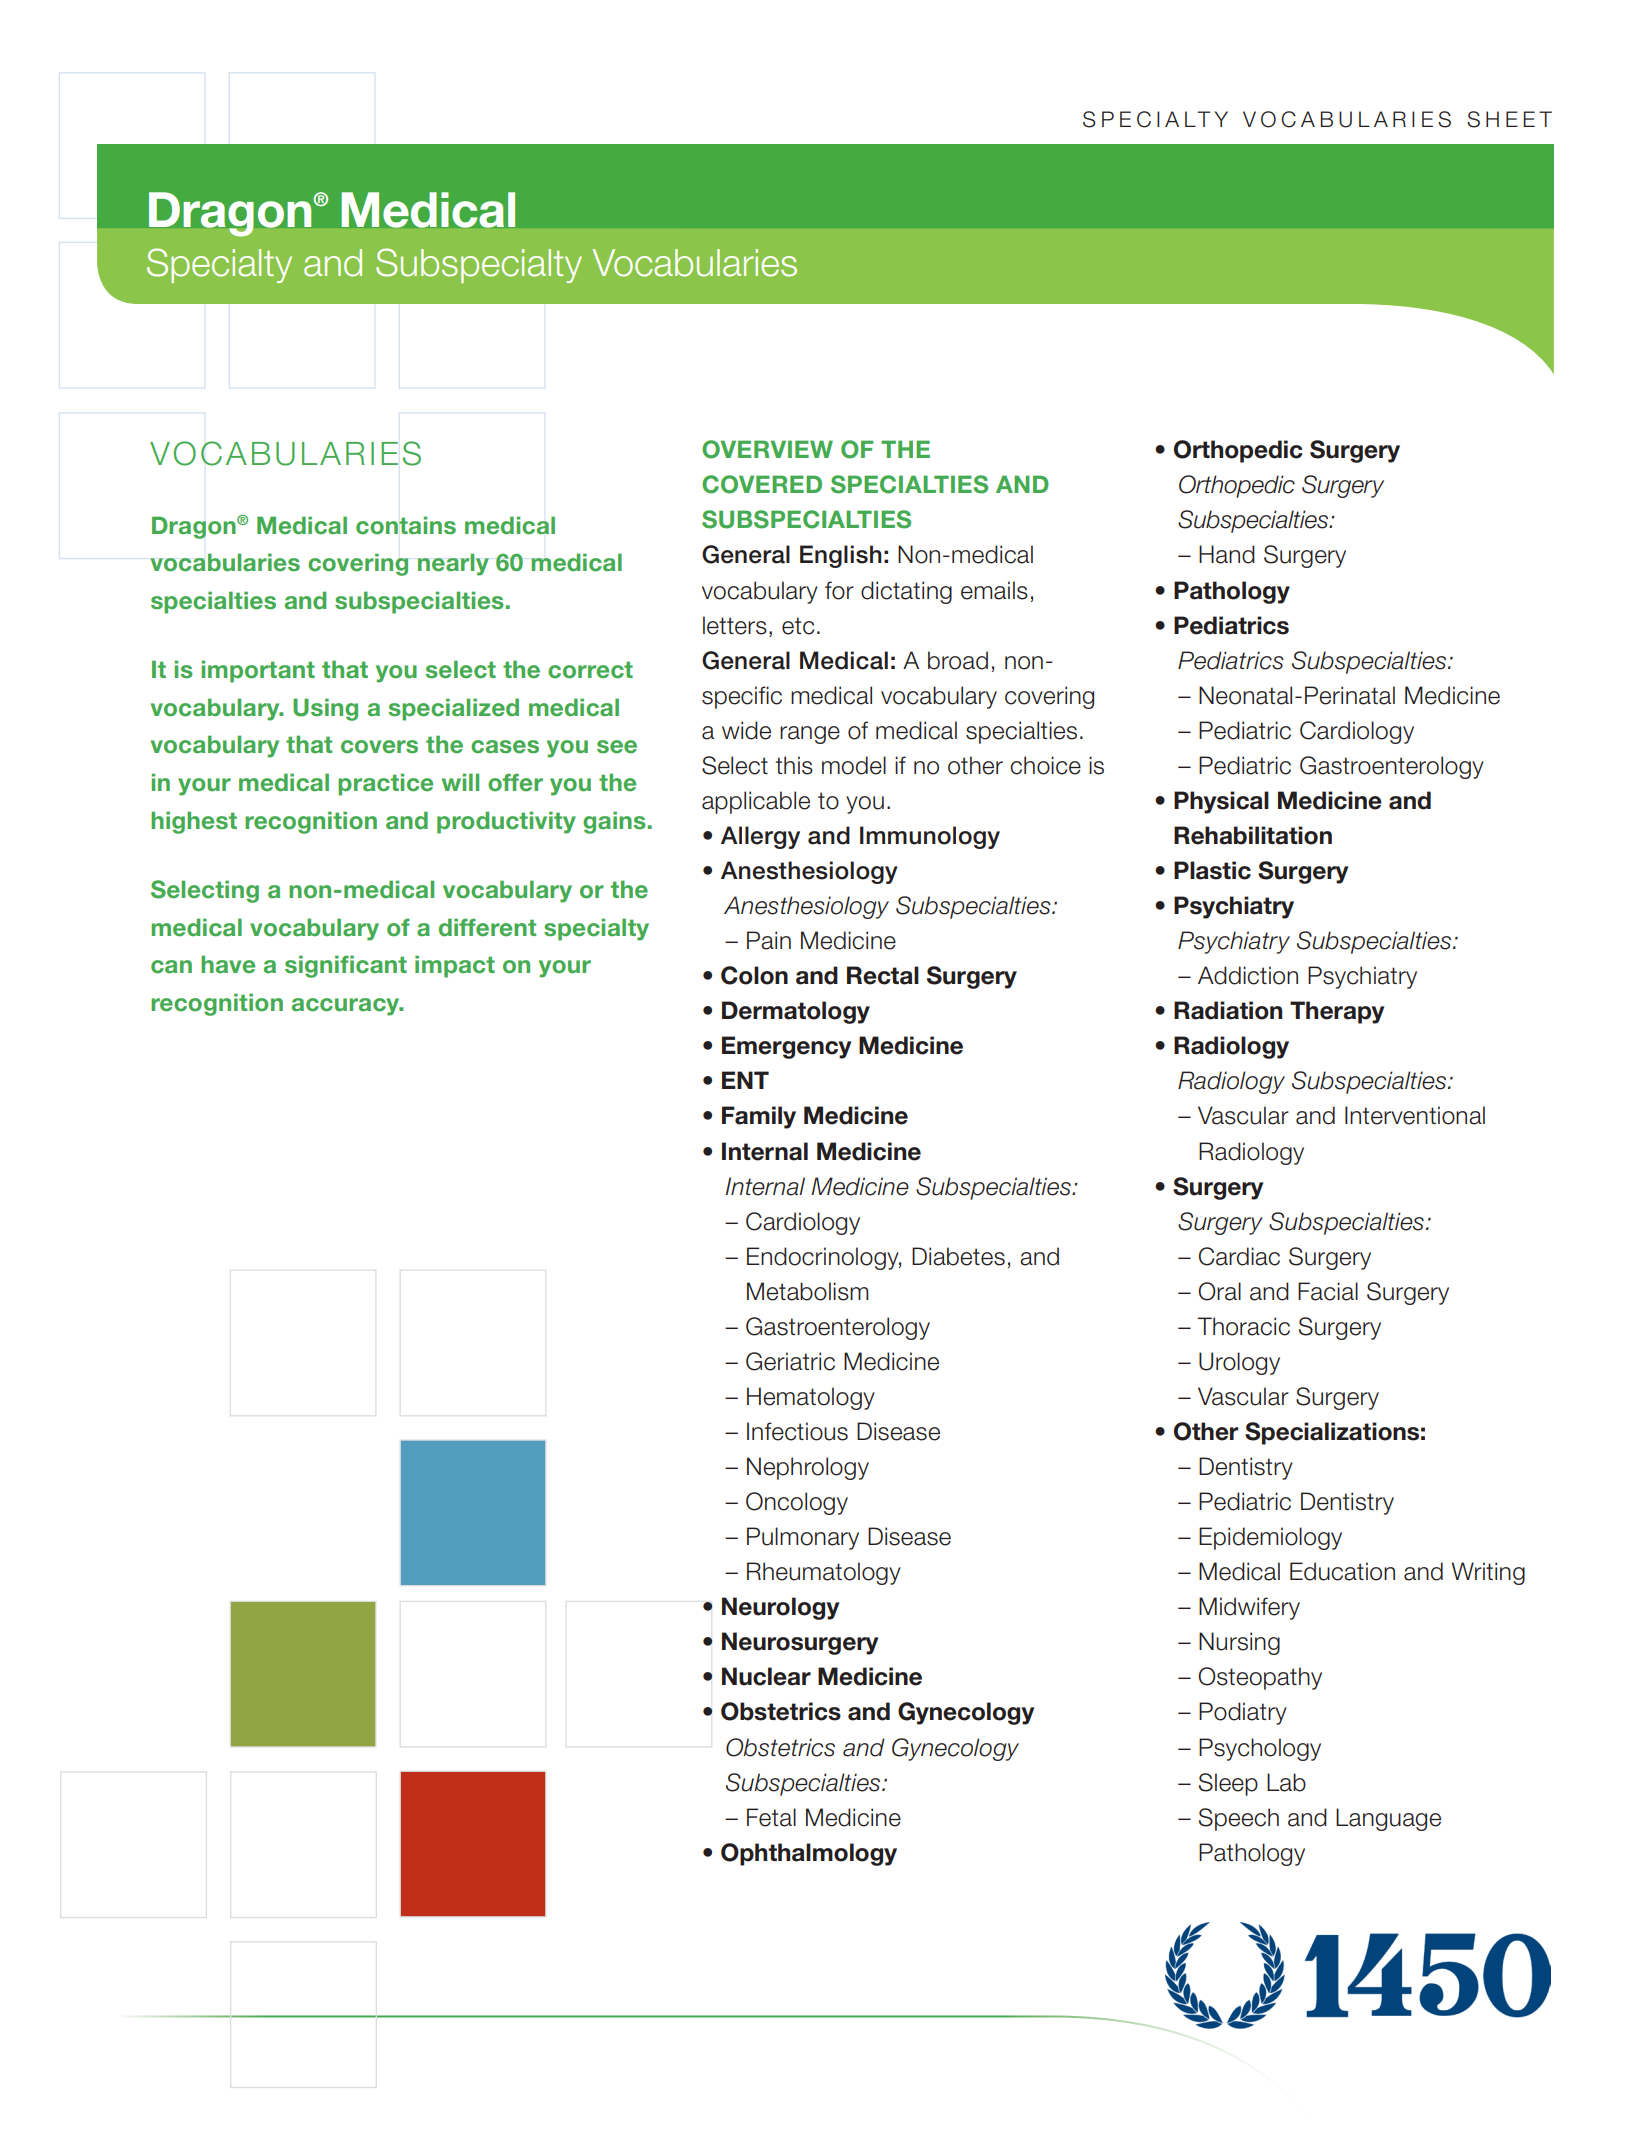  What do you see at coordinates (771, 1817) in the screenshot?
I see `Fetal` at bounding box center [771, 1817].
